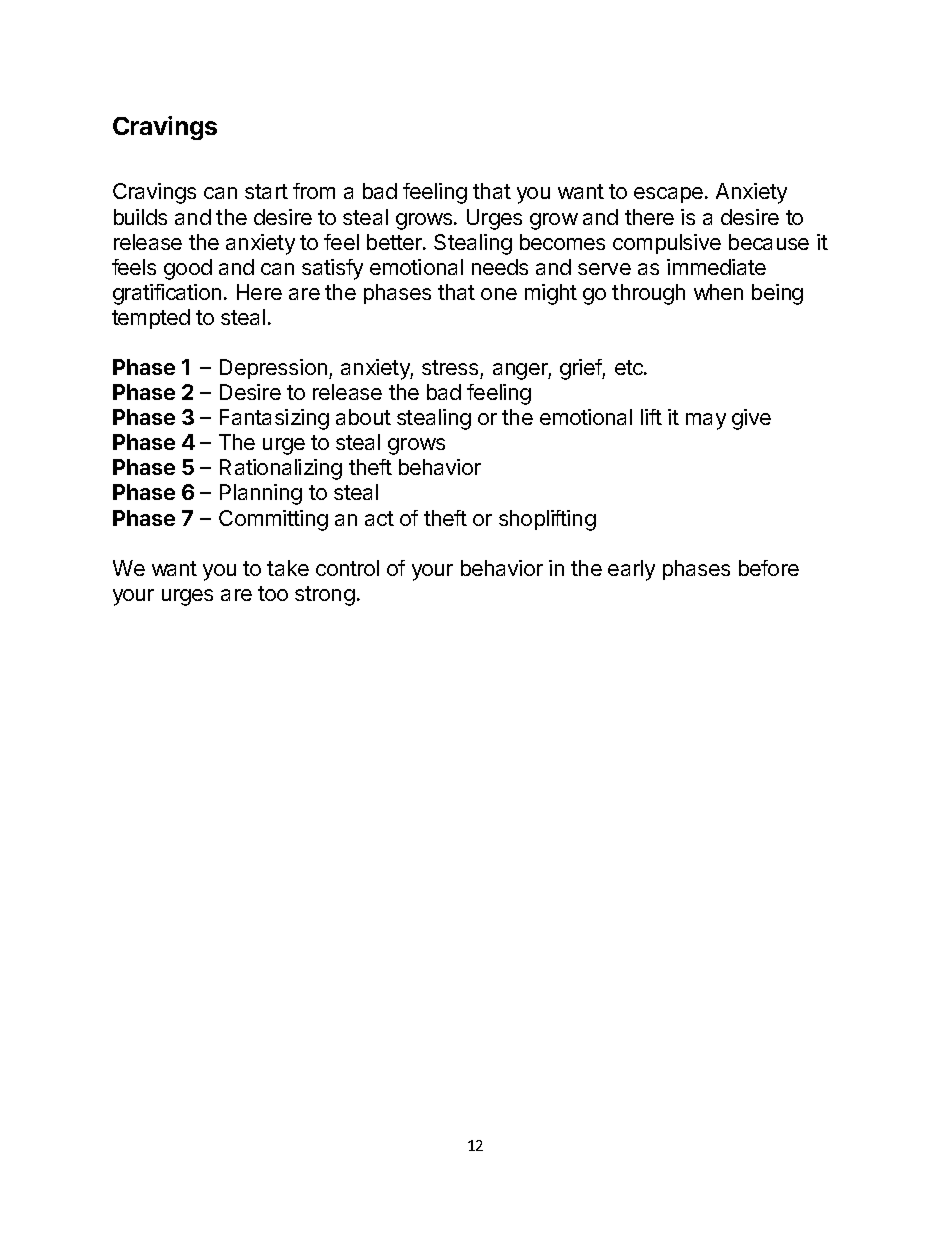  Describe the element at coordinates (266, 191) in the screenshot. I see `start` at that location.
